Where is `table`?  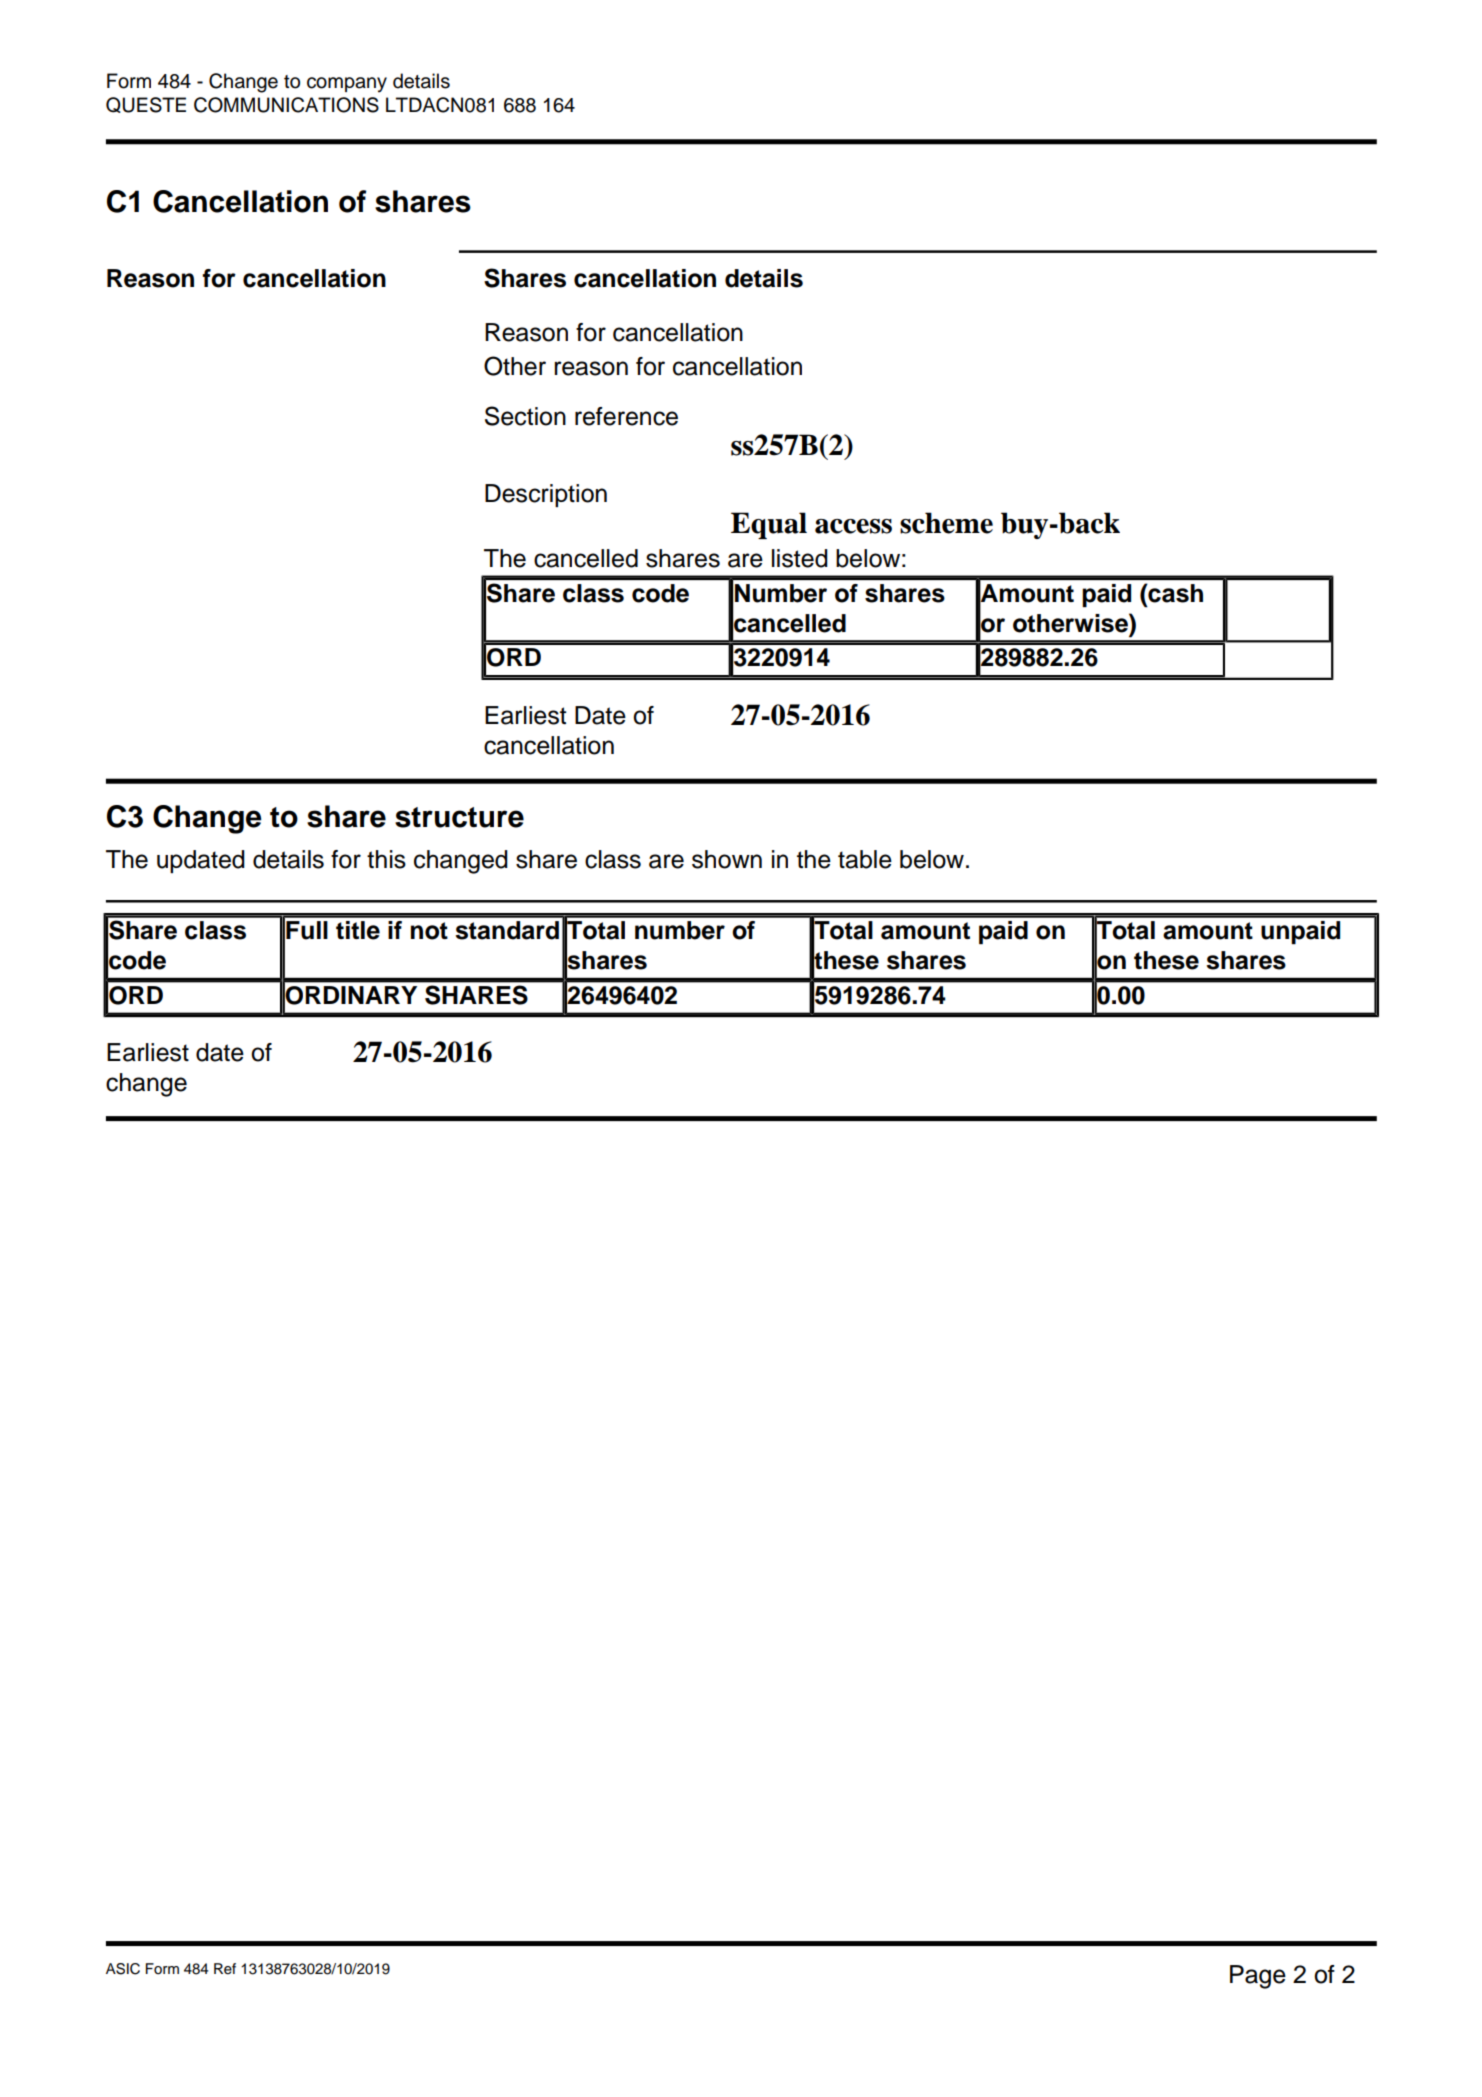 table is located at coordinates (865, 859).
